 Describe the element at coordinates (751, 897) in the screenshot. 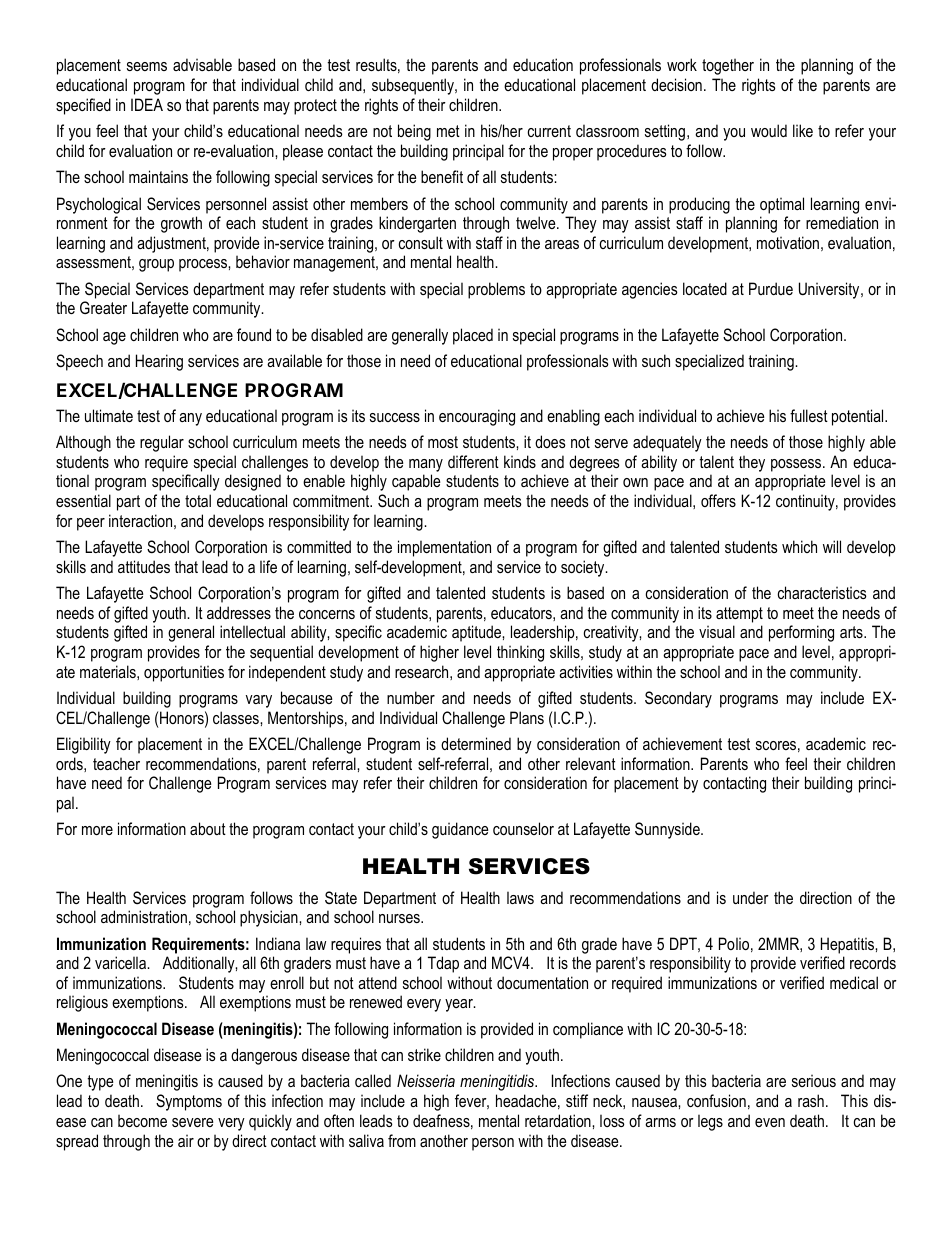

I see `under` at that location.
